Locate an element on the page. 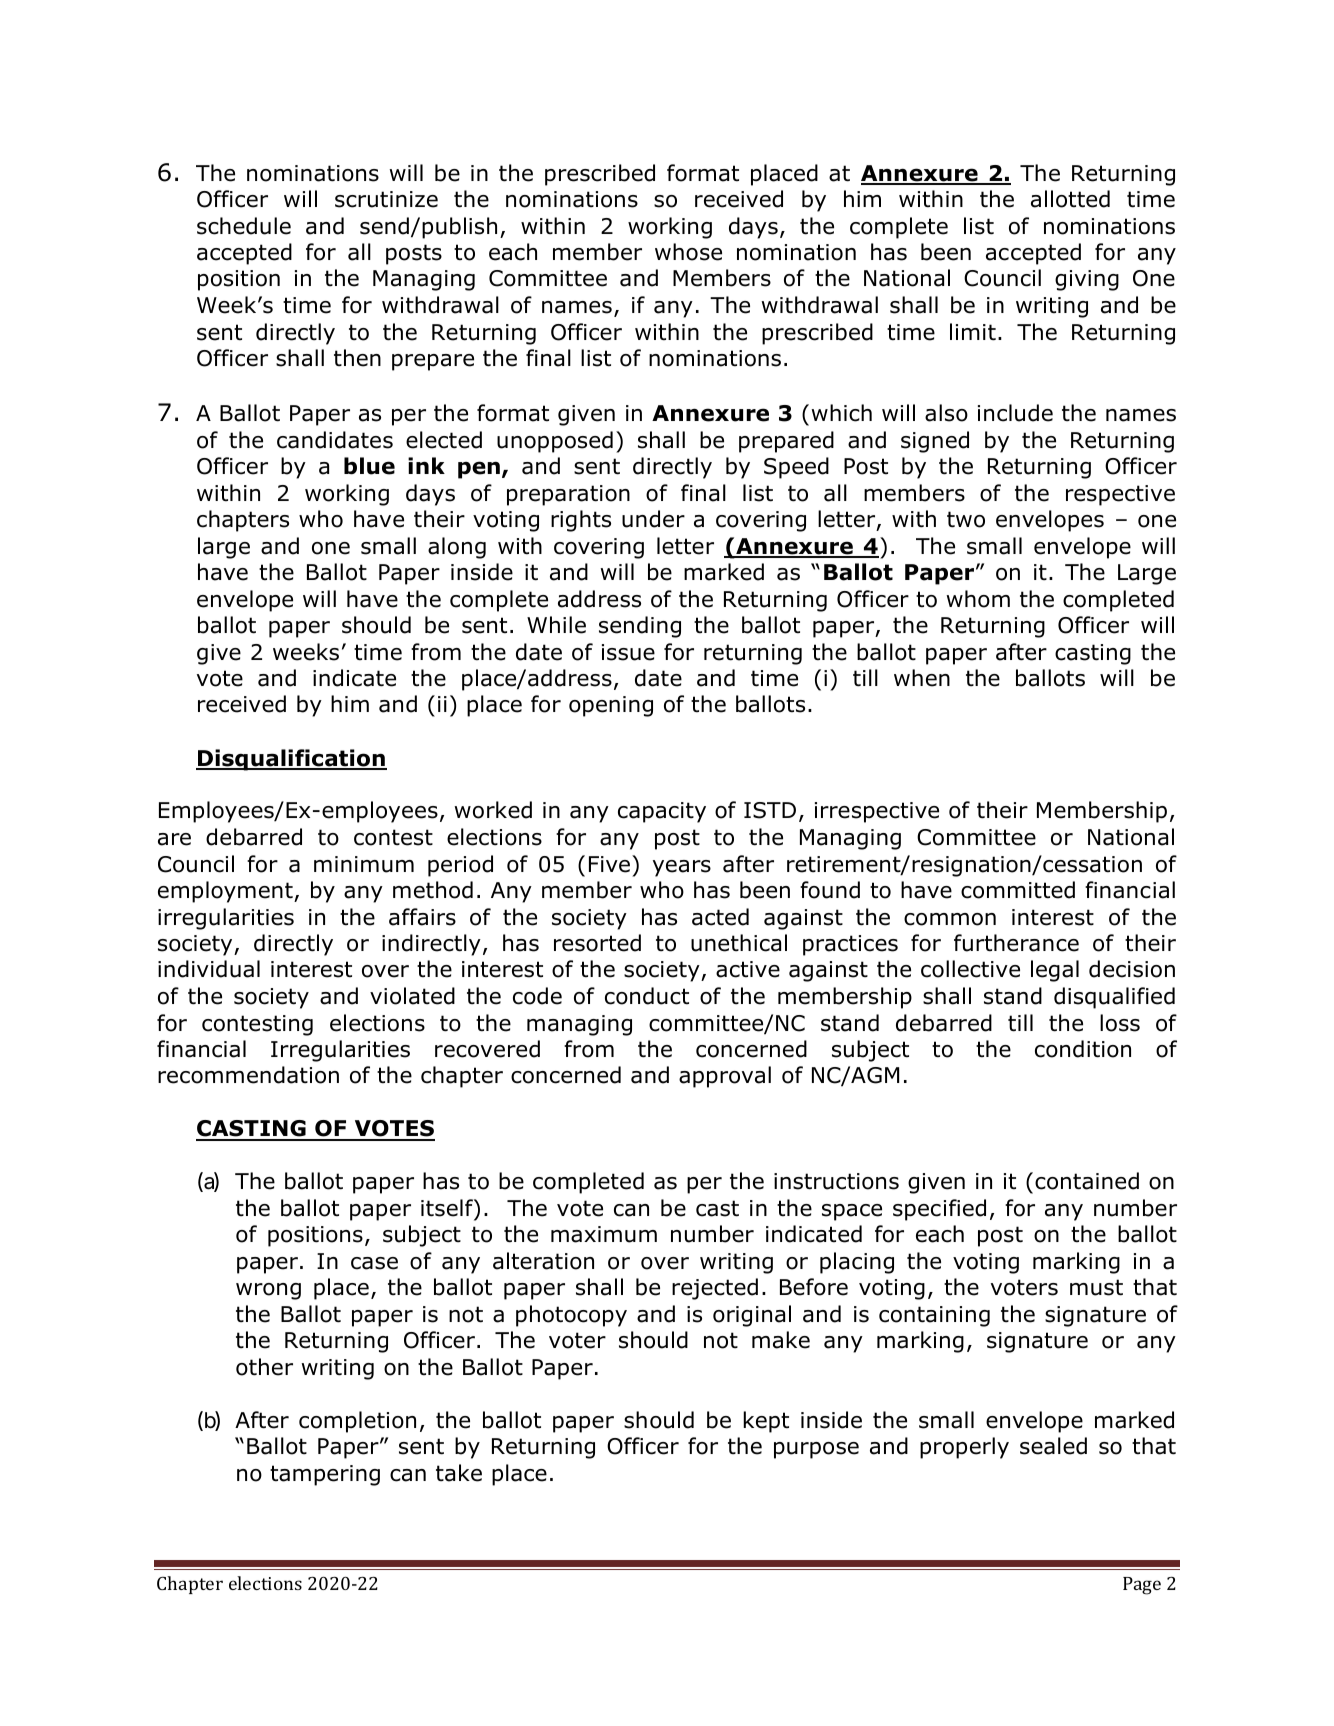 The width and height of the image is (1334, 1726). tampering is located at coordinates (325, 1475).
